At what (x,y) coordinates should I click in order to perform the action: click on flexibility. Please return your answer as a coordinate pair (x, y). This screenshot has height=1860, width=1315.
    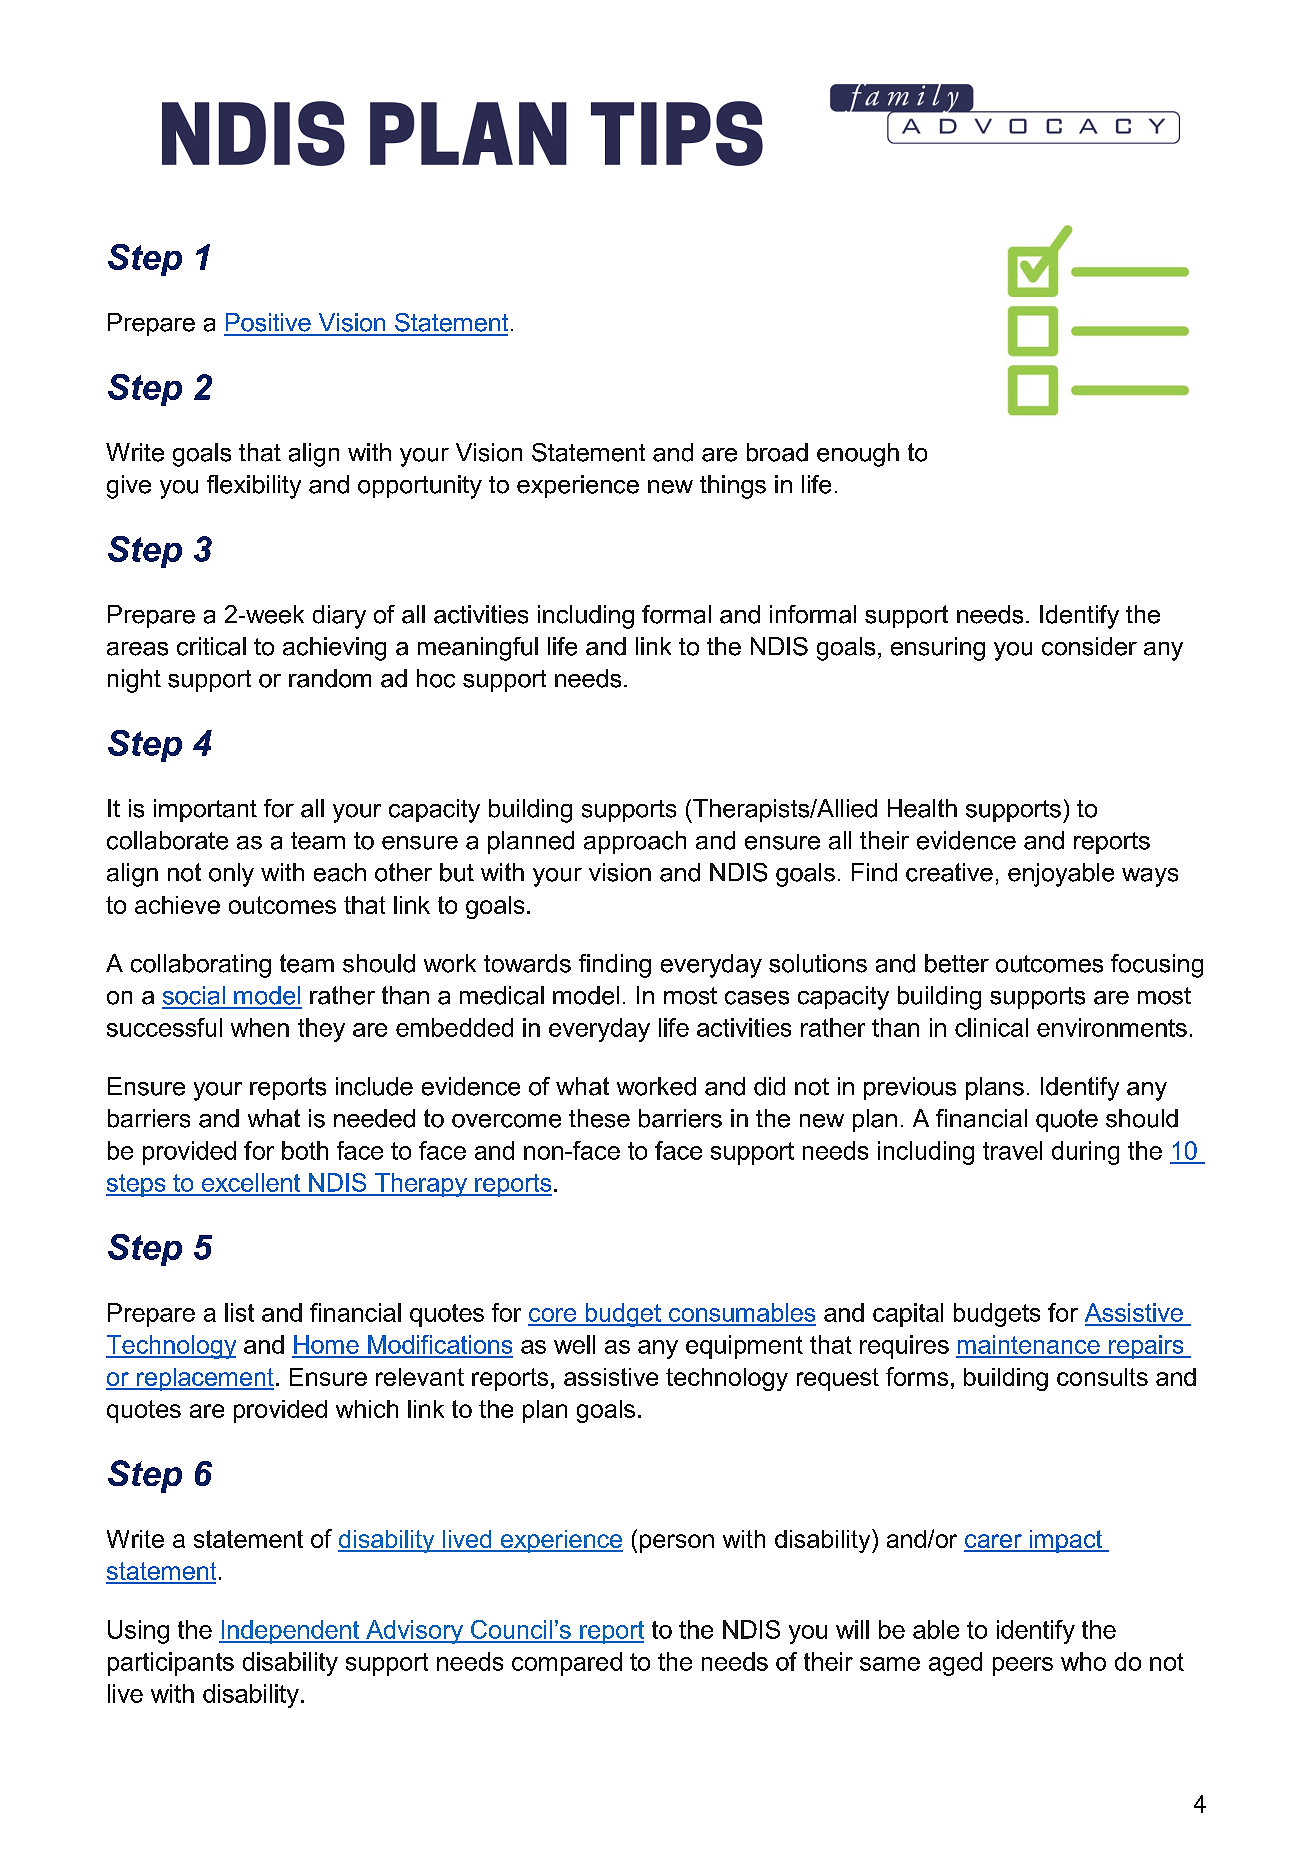
    Looking at the image, I should click on (254, 487).
